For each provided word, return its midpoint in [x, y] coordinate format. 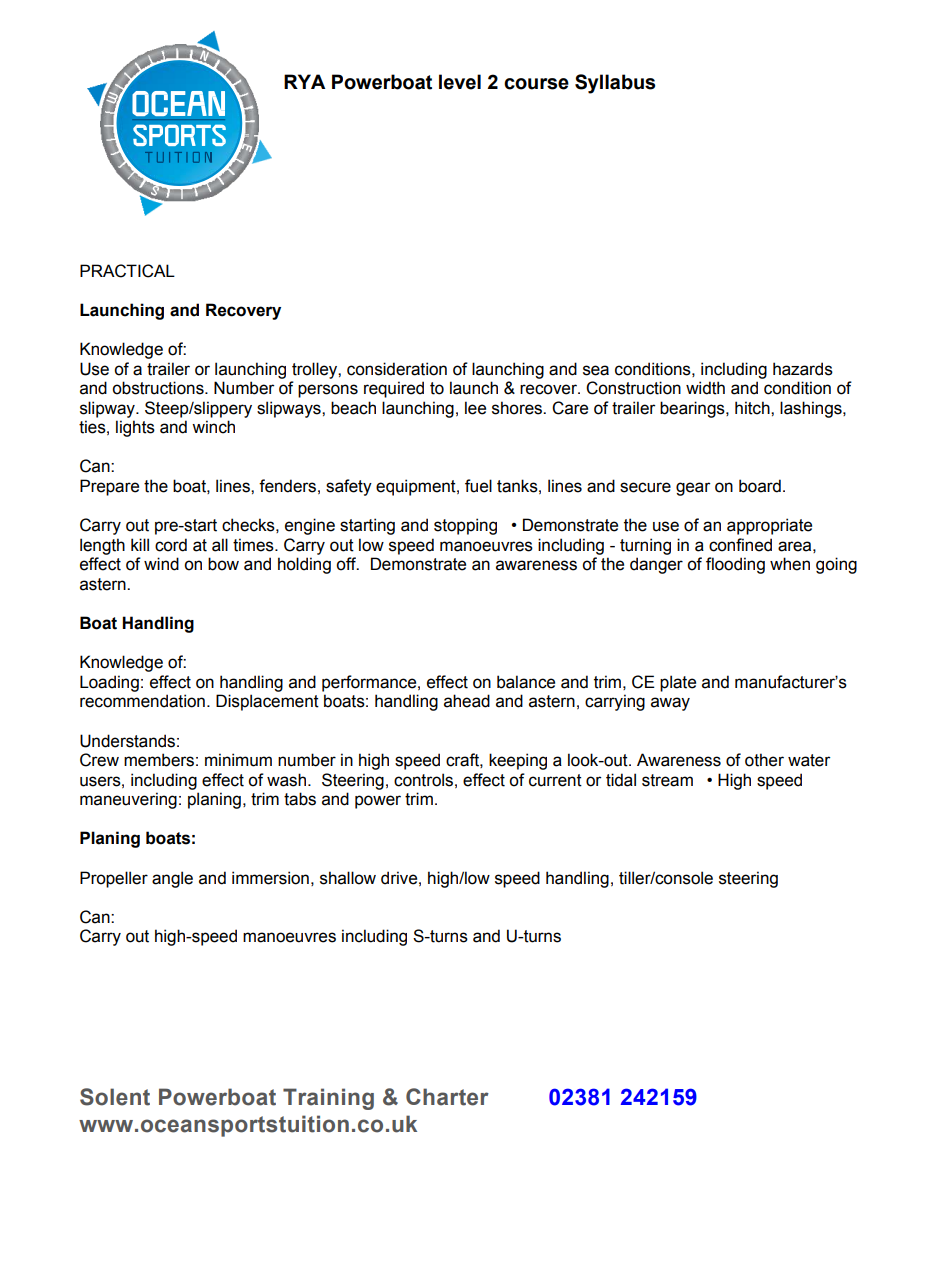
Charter [447, 1097]
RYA [304, 81]
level [460, 82]
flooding [735, 565]
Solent [115, 1097]
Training [328, 1099]
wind [161, 564]
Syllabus [615, 84]
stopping [465, 526]
